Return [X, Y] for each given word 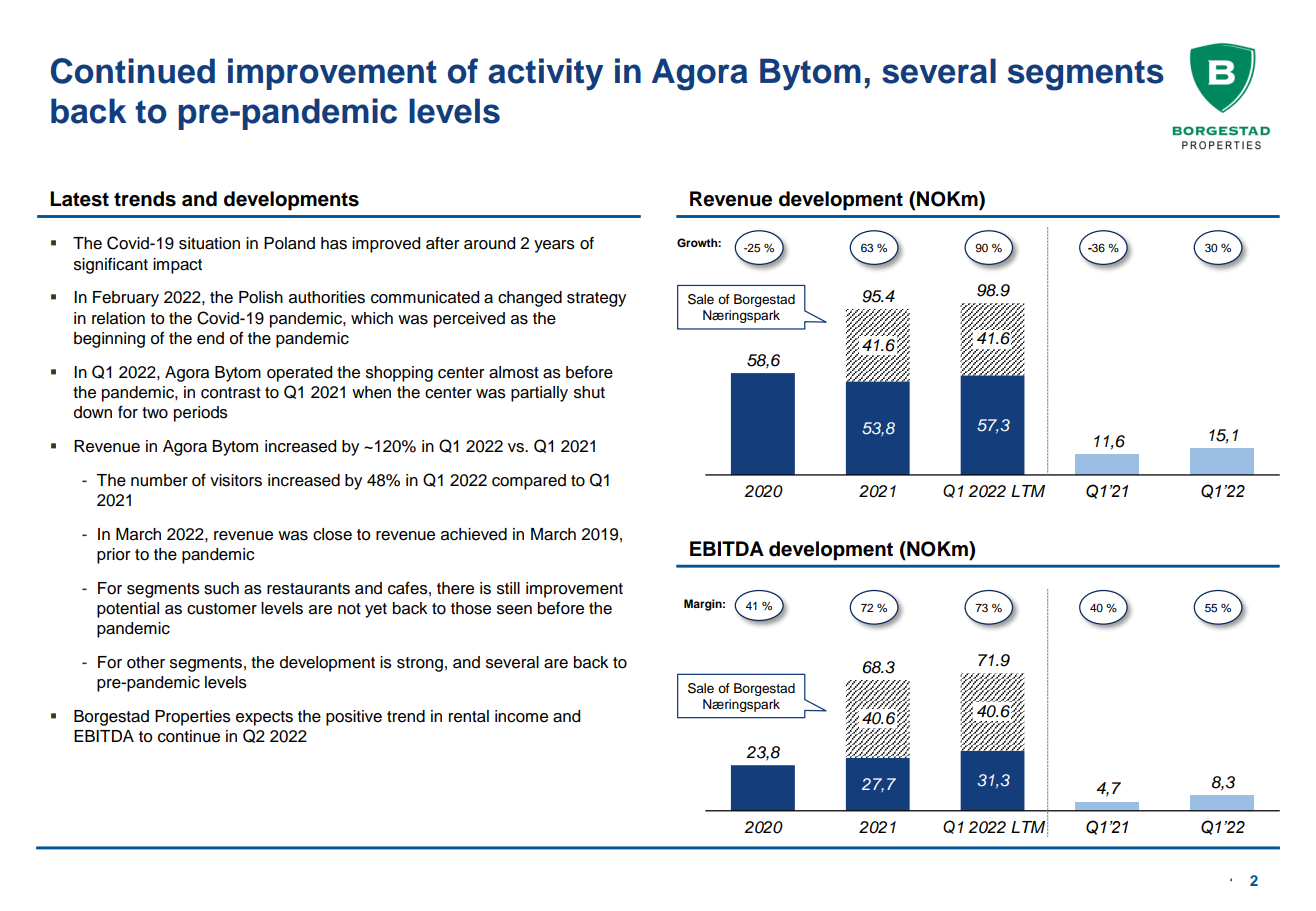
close [332, 534]
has [334, 243]
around [489, 243]
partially [539, 394]
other [146, 662]
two [155, 413]
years [554, 246]
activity [545, 74]
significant [111, 265]
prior [114, 556]
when [371, 392]
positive [354, 718]
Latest [79, 199]
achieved [474, 534]
